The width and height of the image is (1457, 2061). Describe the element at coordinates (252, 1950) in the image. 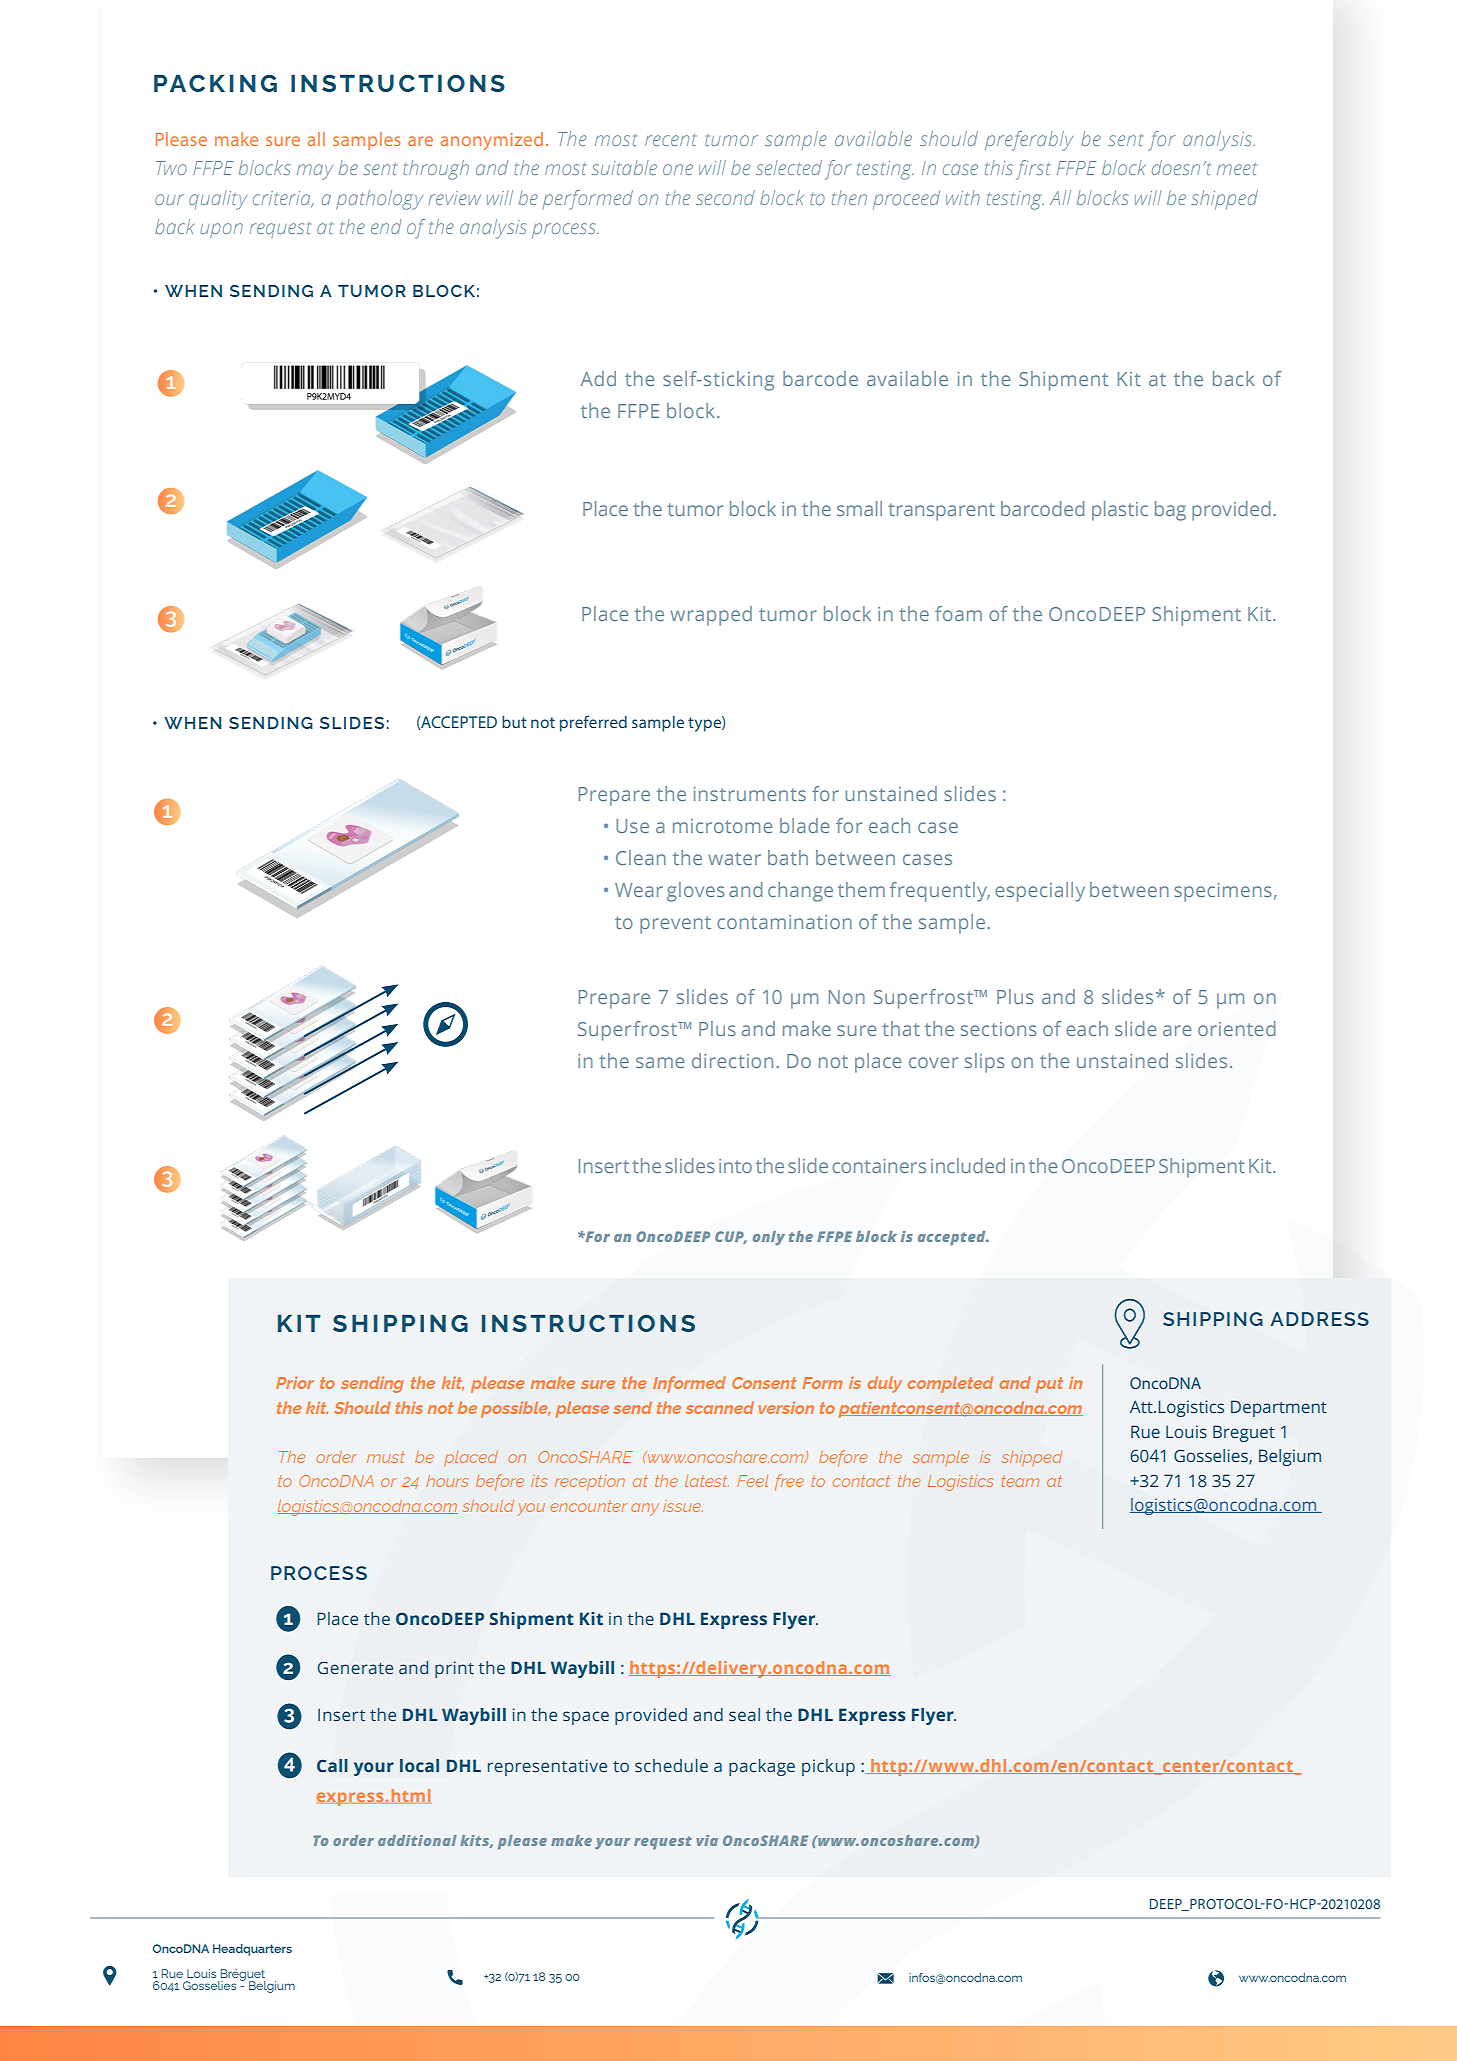

I see `Headquarters` at that location.
